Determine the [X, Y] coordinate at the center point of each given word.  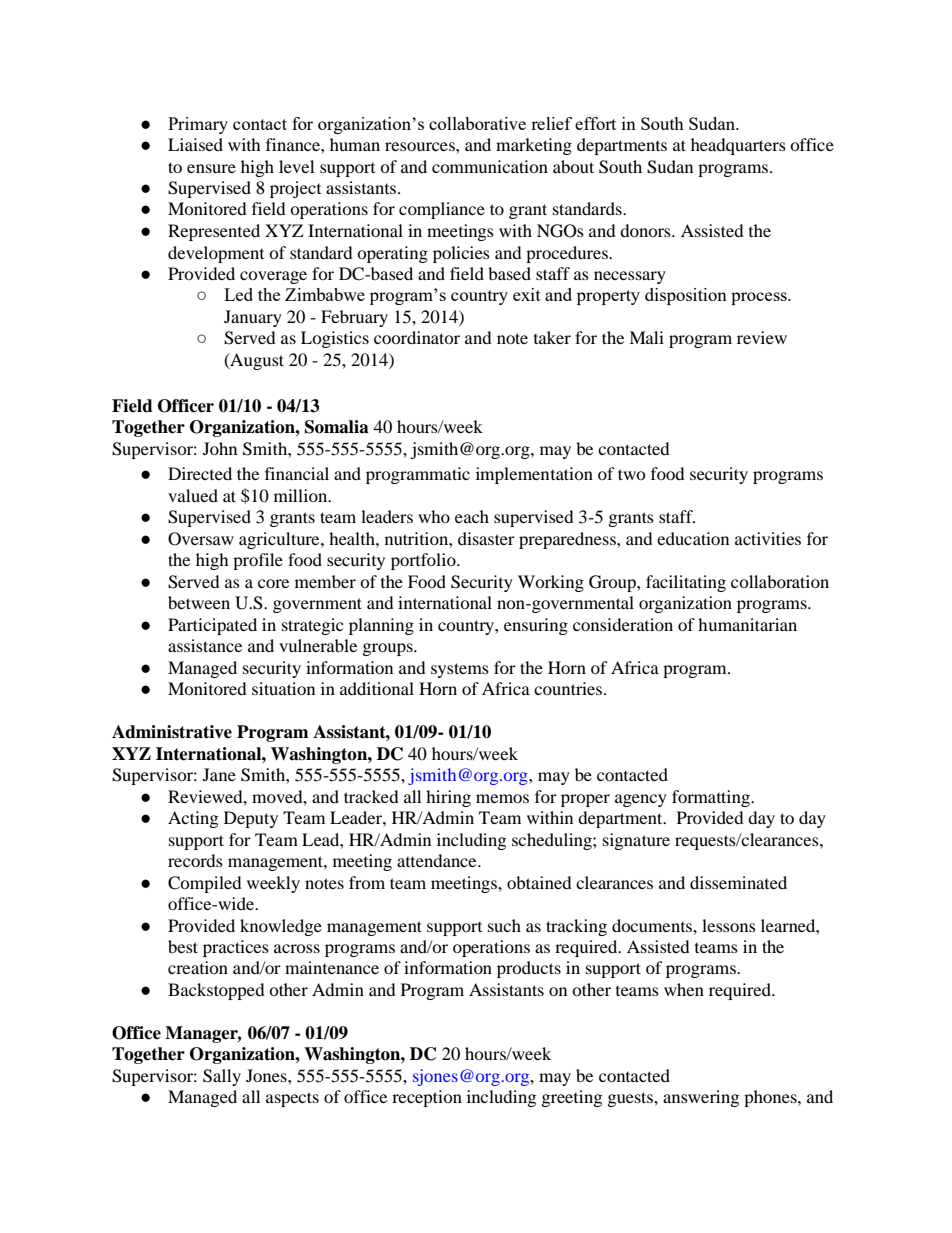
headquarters [738, 146]
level [296, 166]
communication [490, 166]
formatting [712, 798]
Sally [222, 1077]
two [632, 474]
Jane [219, 774]
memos [502, 798]
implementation [534, 475]
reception [427, 1098]
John [220, 448]
